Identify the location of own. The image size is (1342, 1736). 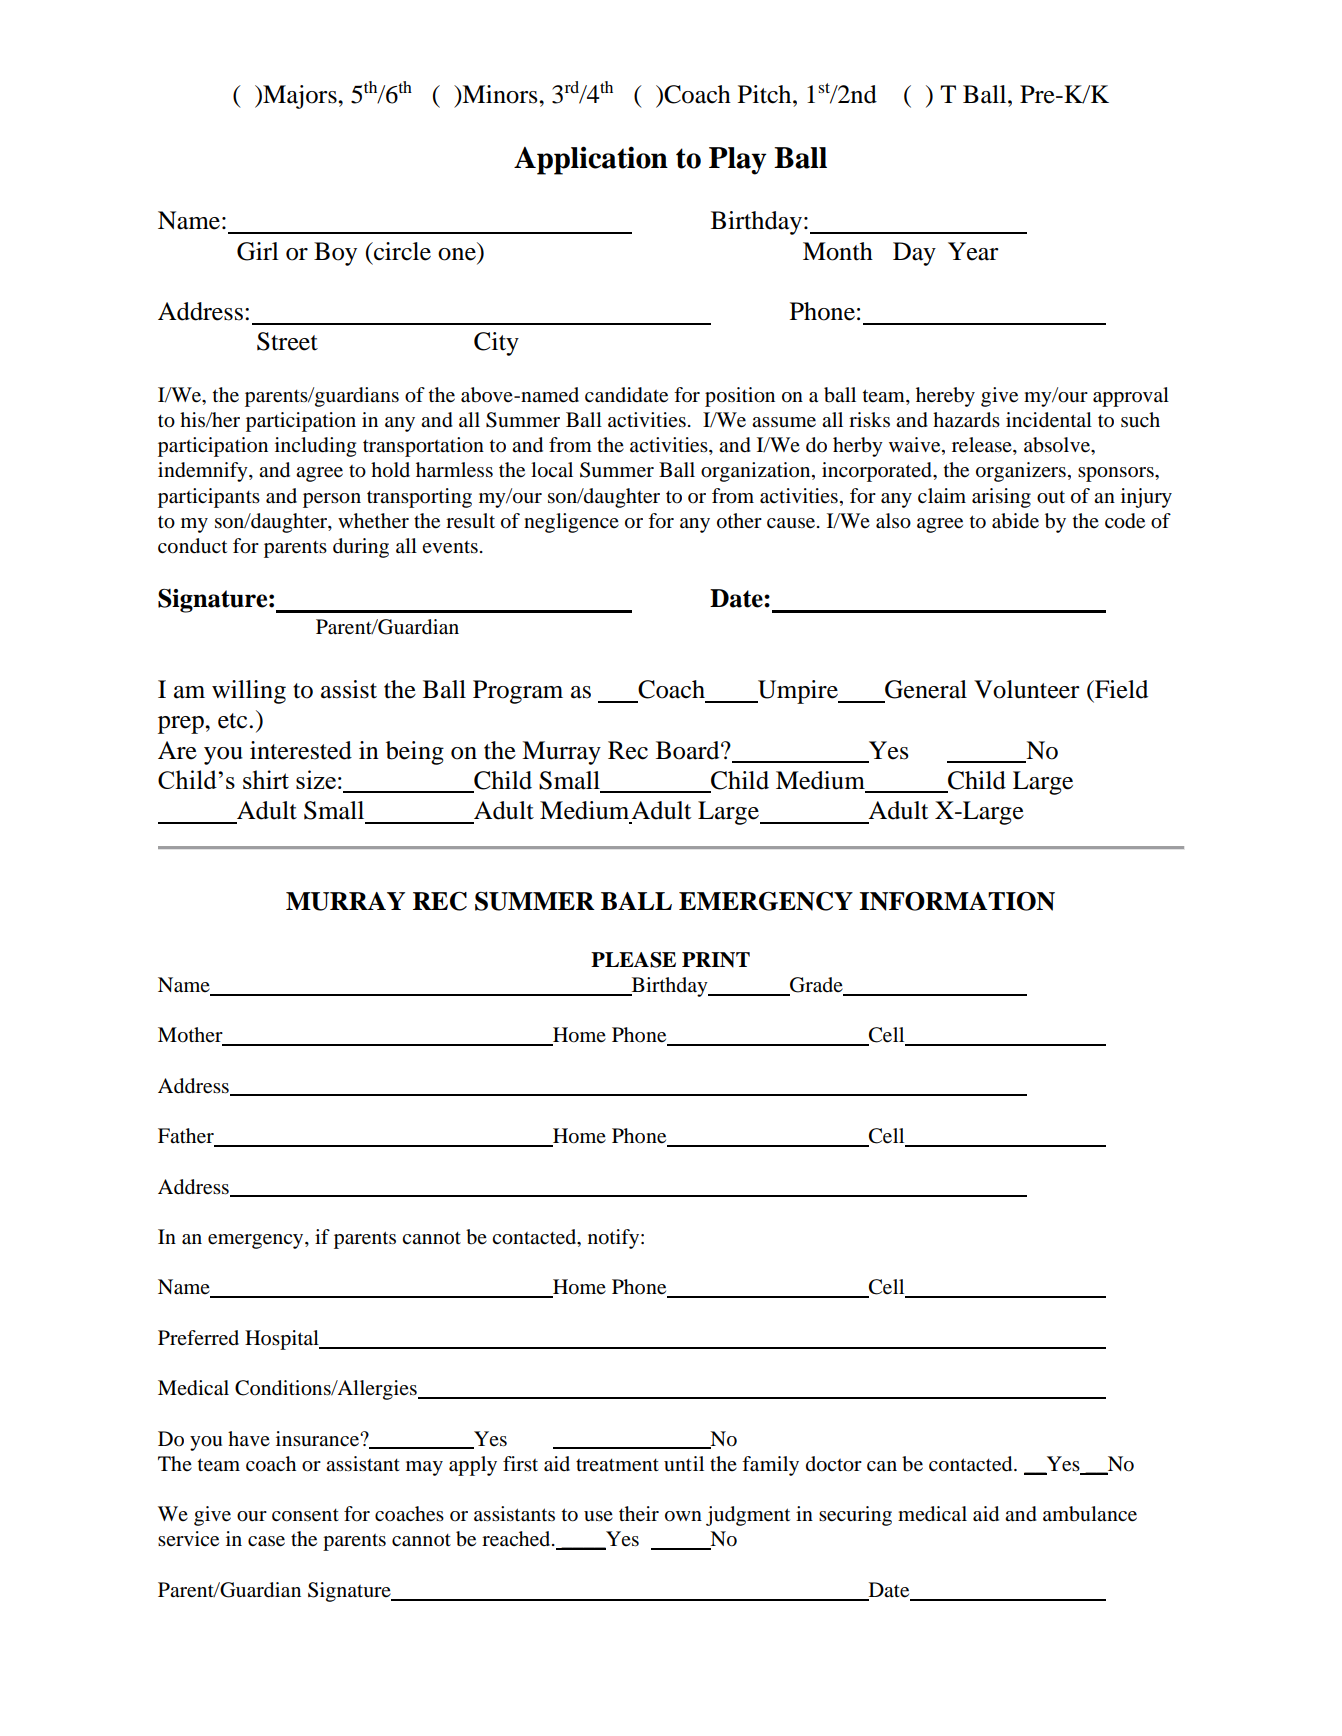
(683, 1516).
